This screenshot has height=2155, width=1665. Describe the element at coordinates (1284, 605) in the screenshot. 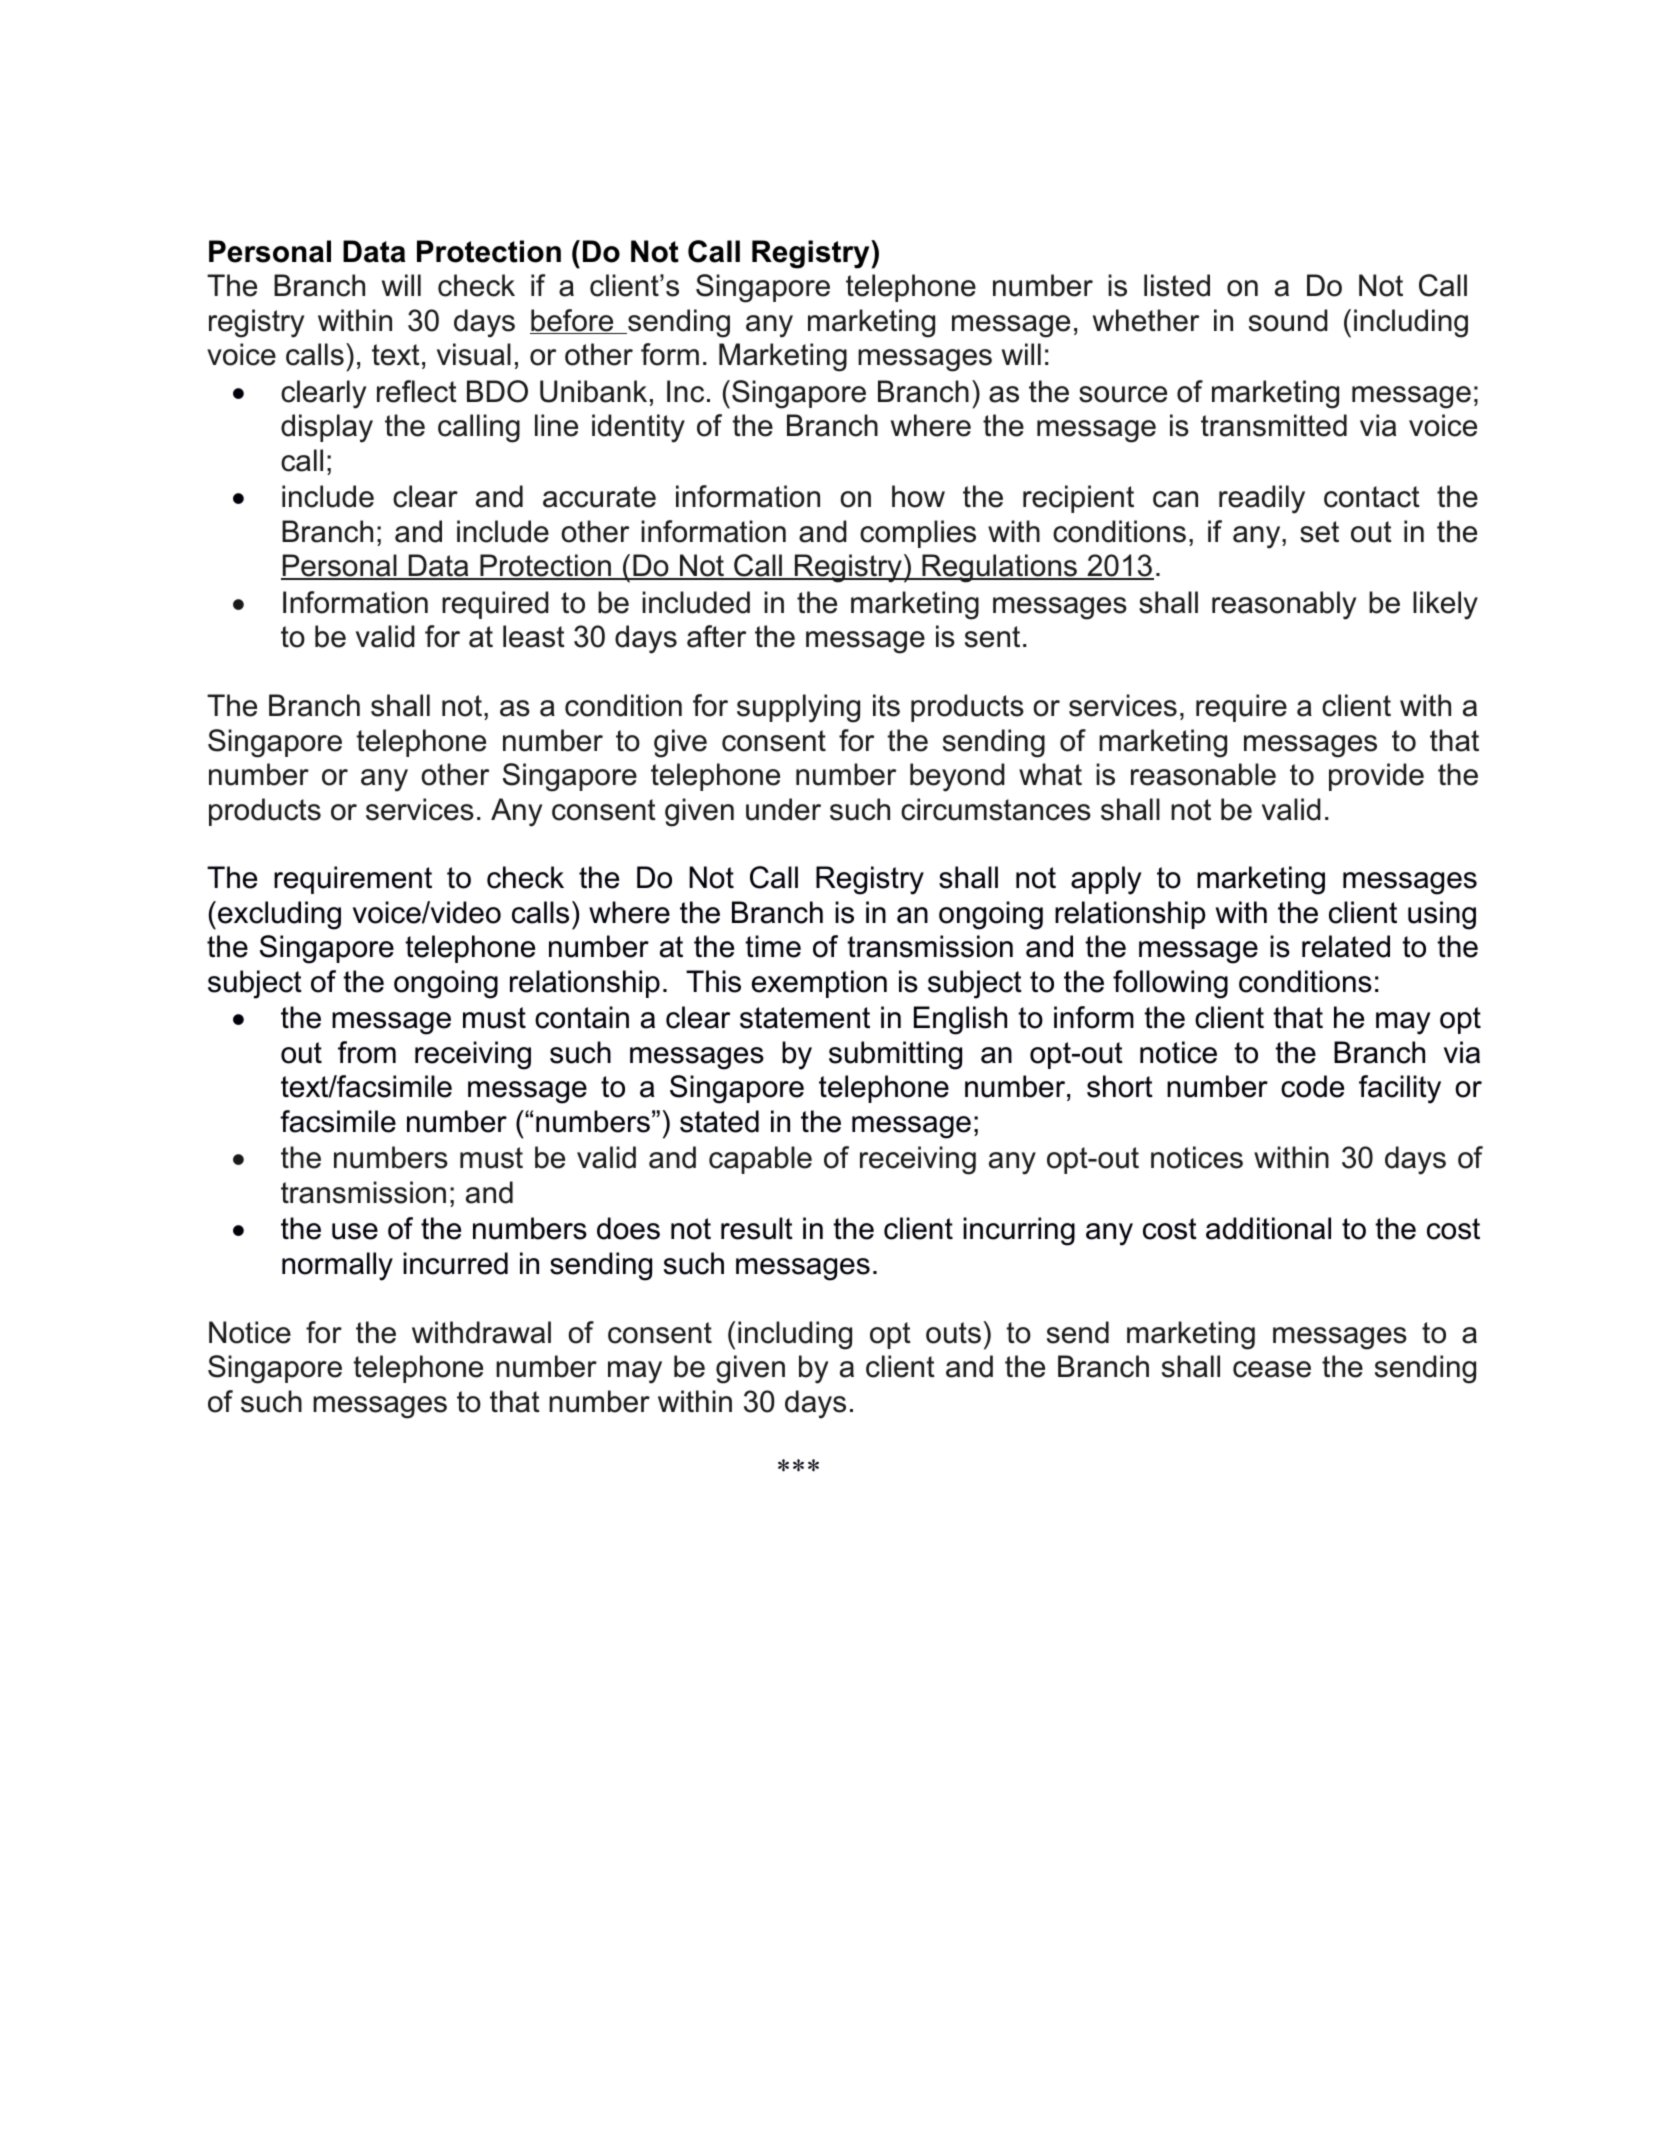

I see `reasonably` at that location.
